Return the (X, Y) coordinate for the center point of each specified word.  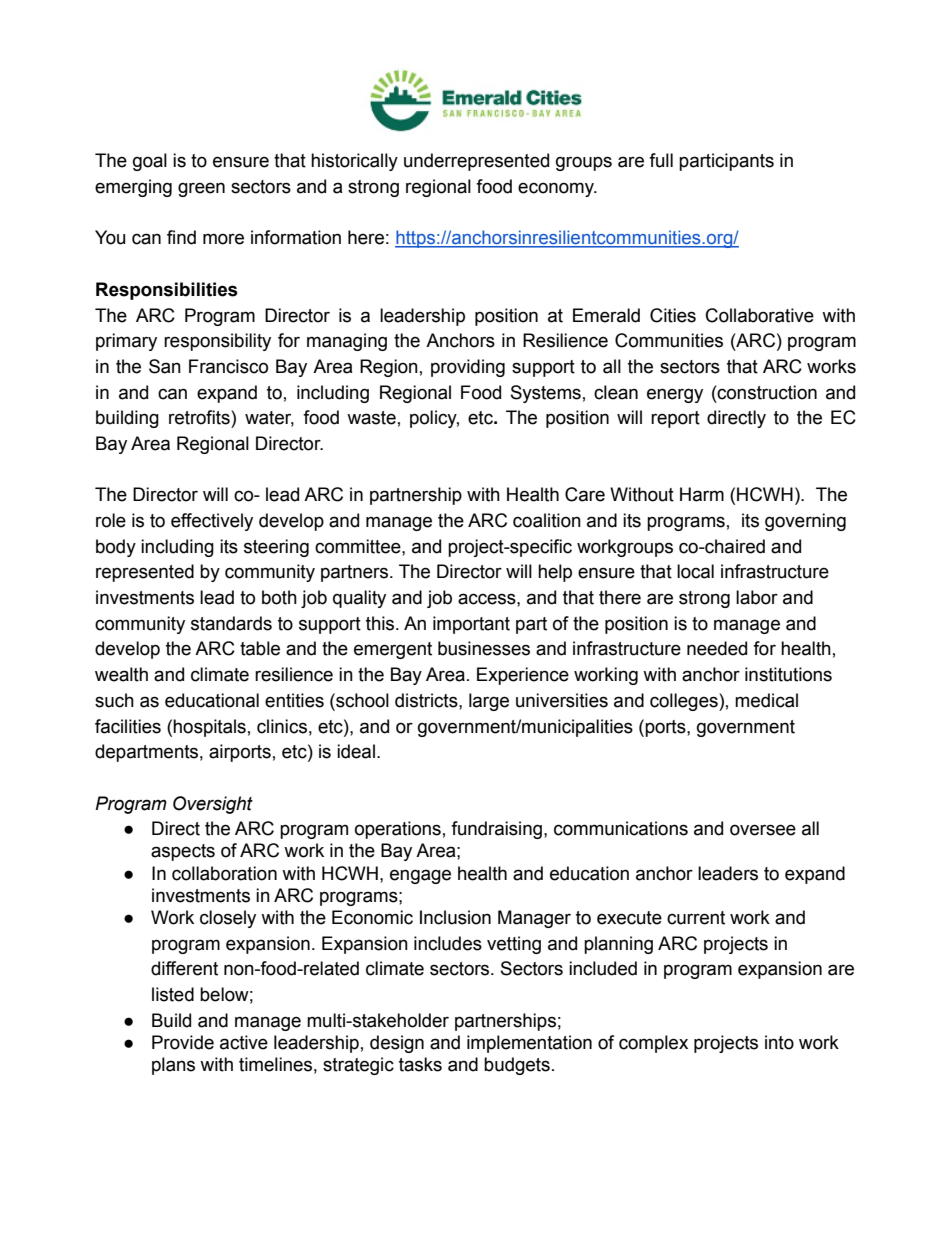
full (661, 160)
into (779, 1042)
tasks (420, 1064)
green (201, 189)
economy (557, 189)
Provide (183, 1042)
